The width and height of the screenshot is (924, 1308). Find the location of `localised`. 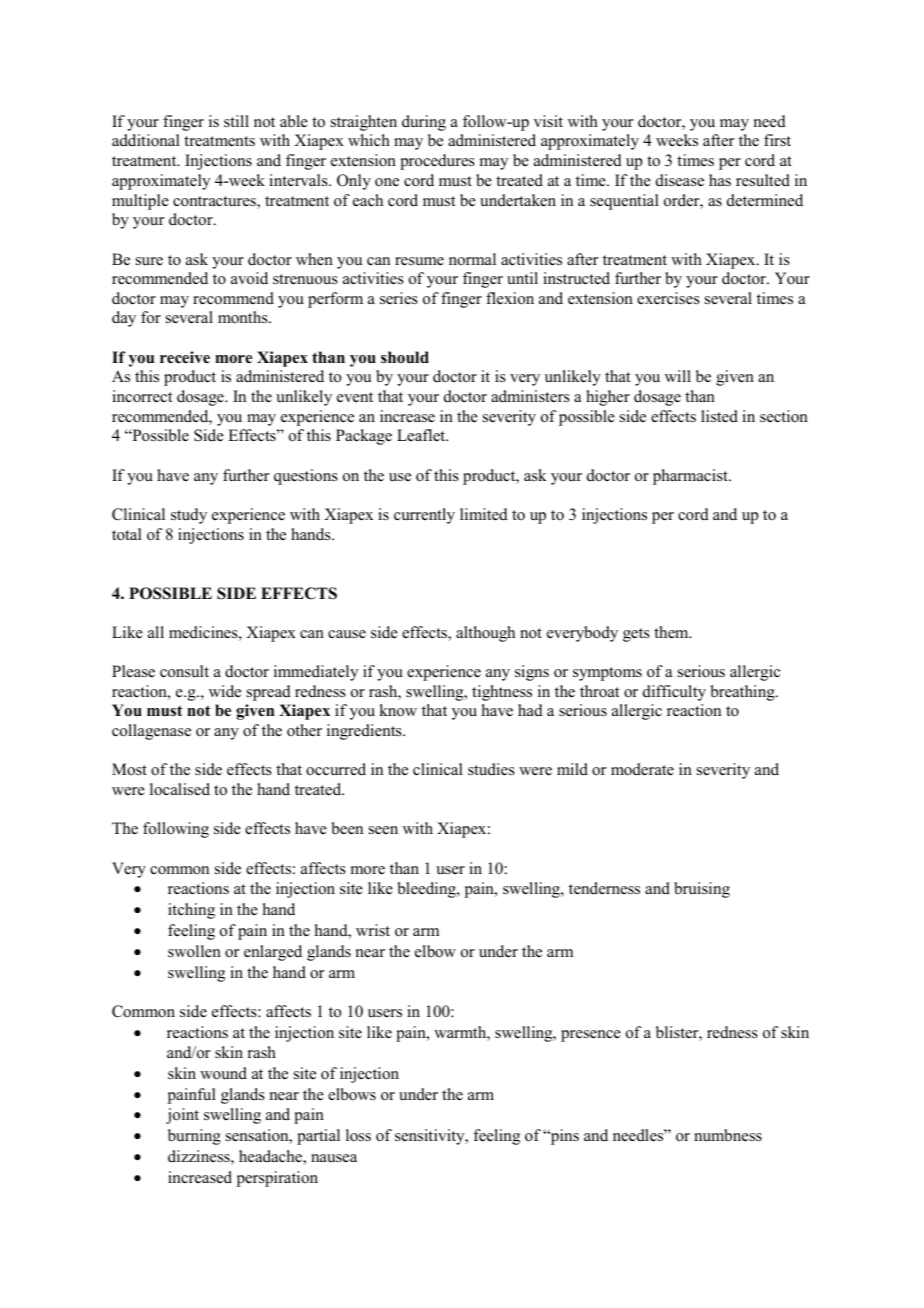

localised is located at coordinates (180, 789).
